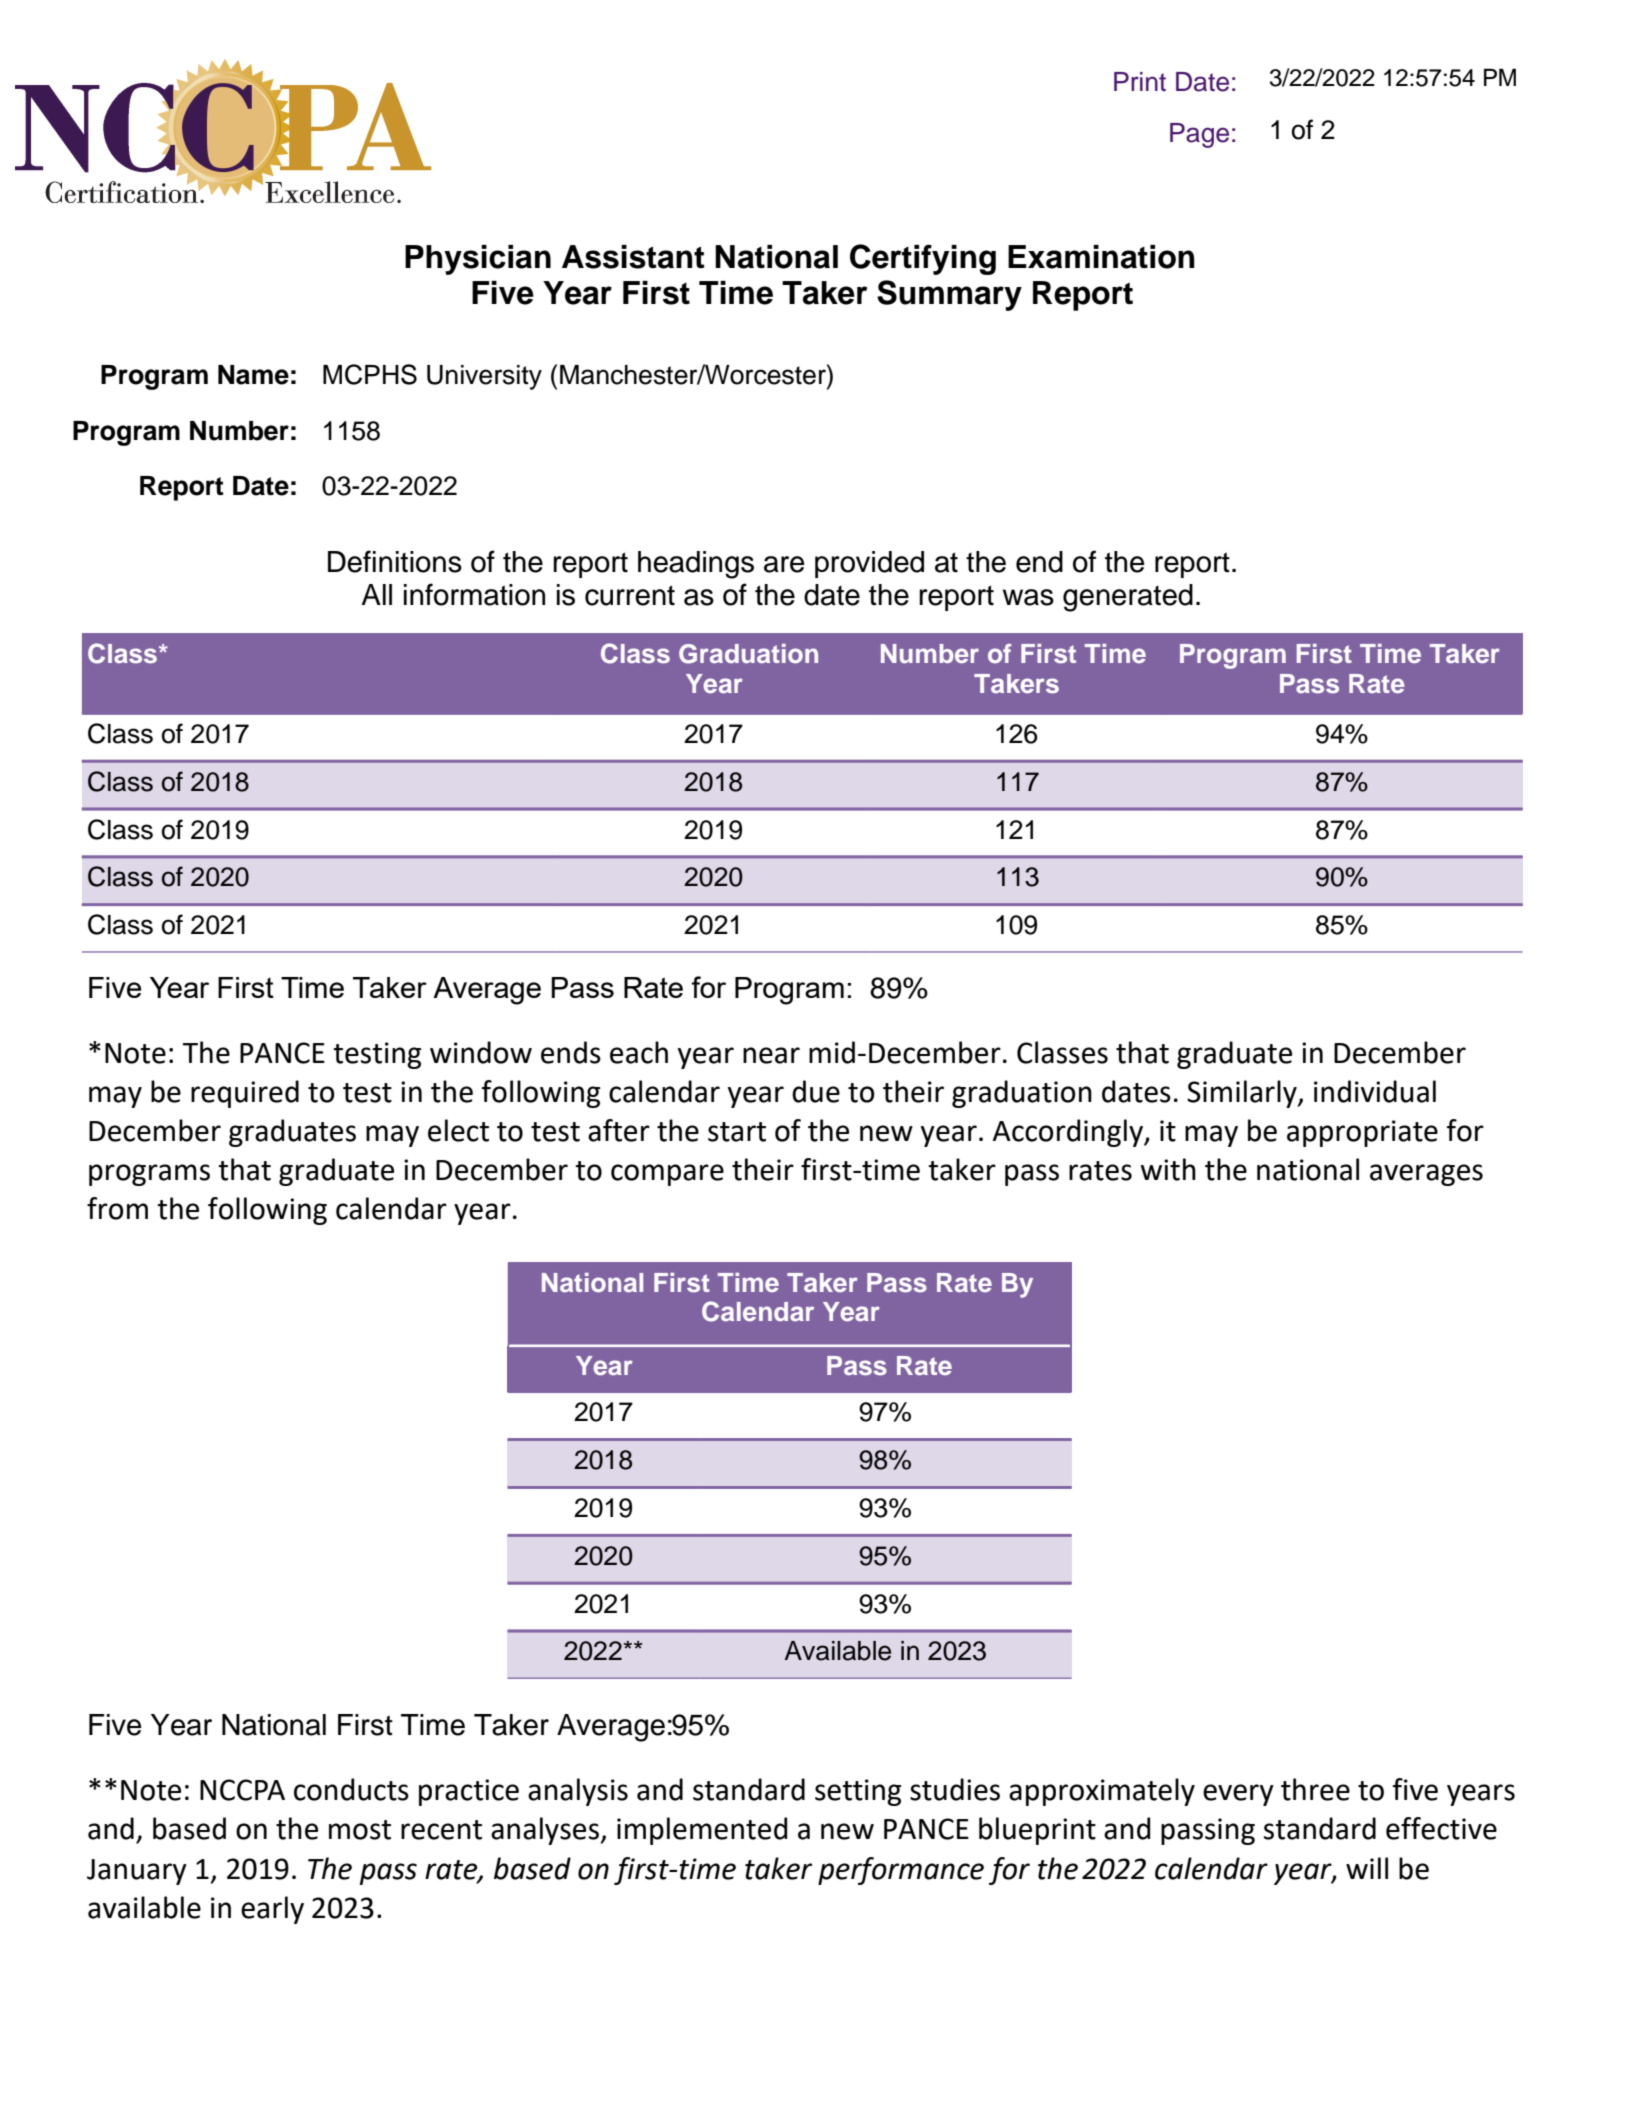  I want to click on with, so click(1168, 1169).
